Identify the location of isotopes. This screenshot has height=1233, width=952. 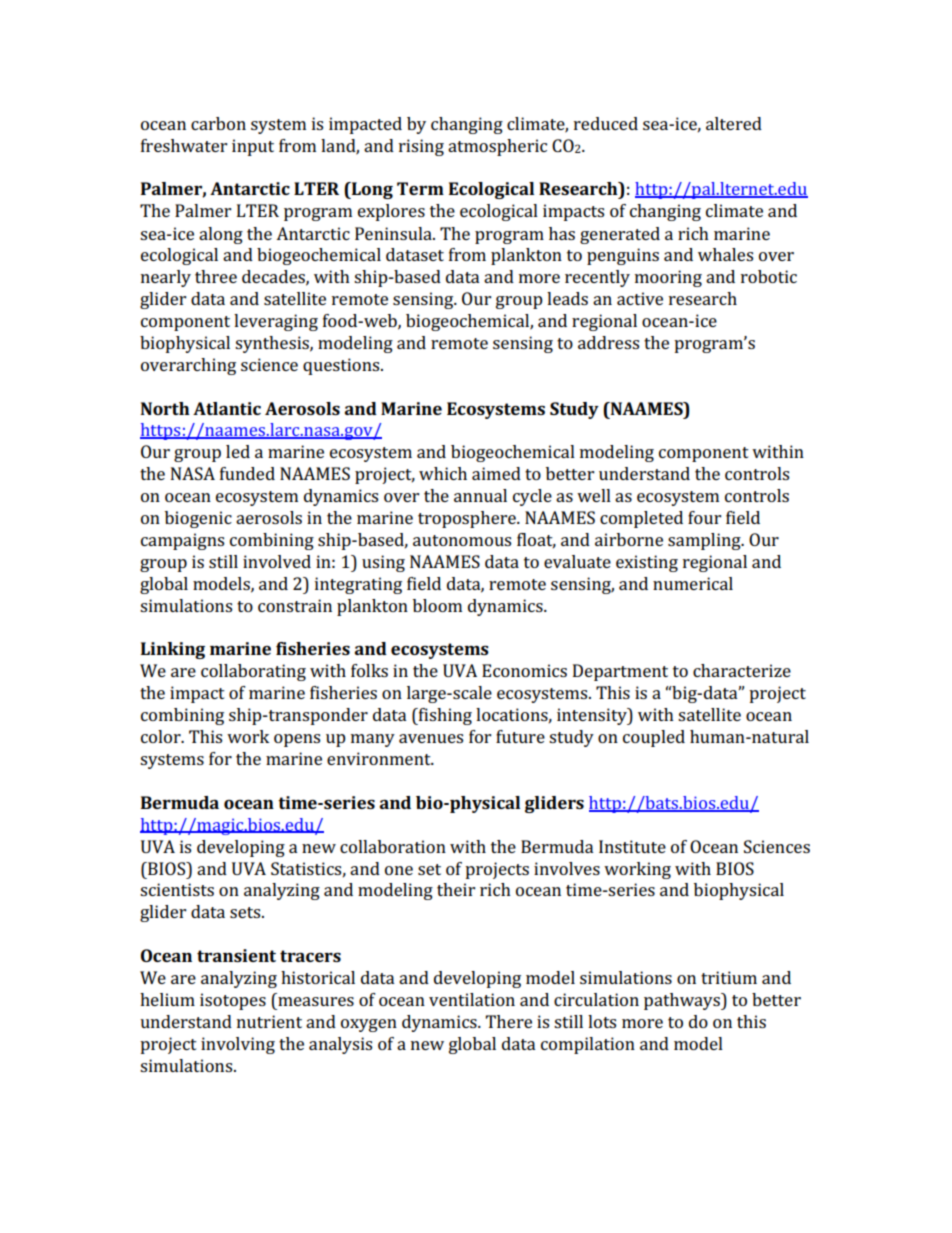
(233, 1001).
